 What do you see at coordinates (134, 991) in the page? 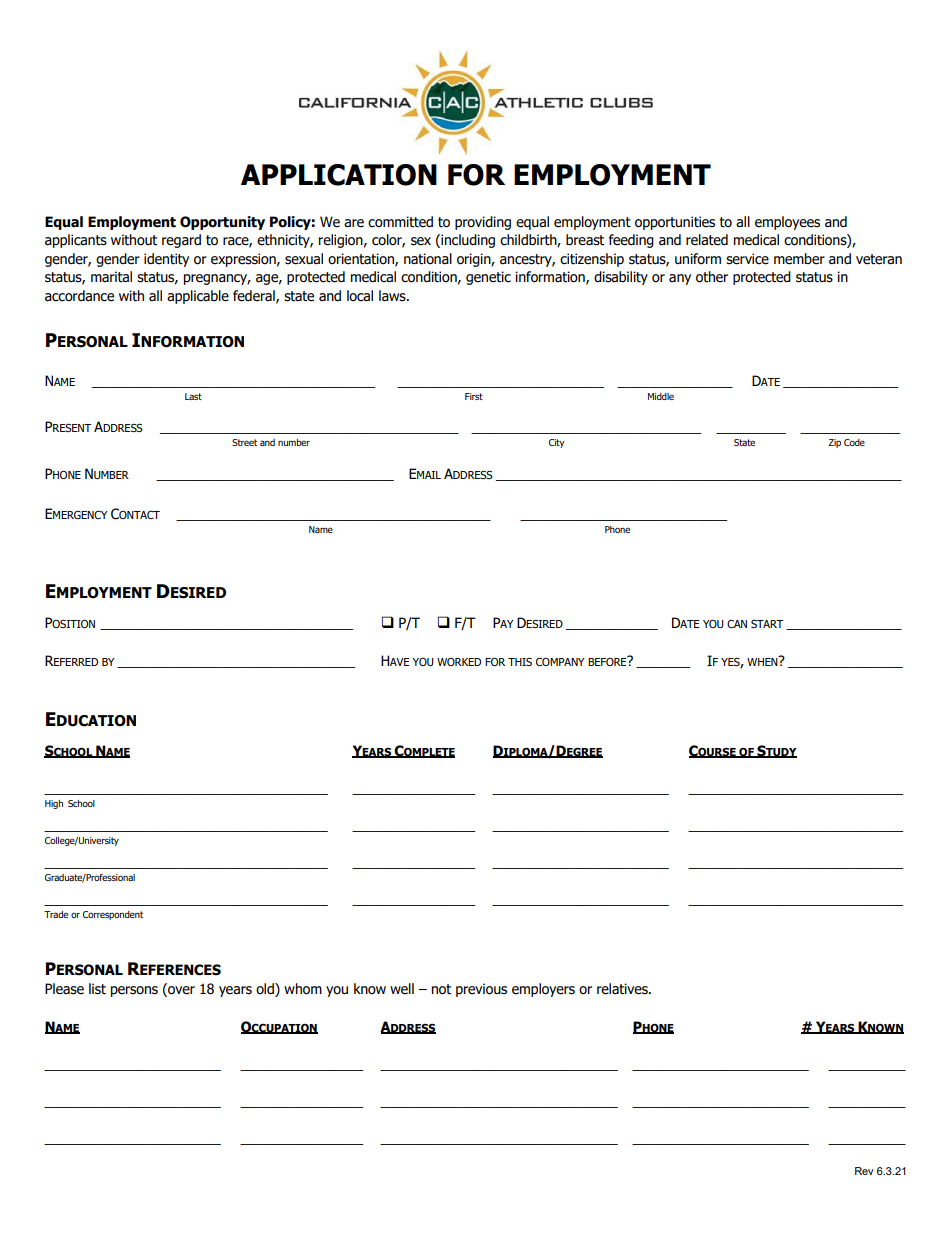
I see `persons` at bounding box center [134, 991].
